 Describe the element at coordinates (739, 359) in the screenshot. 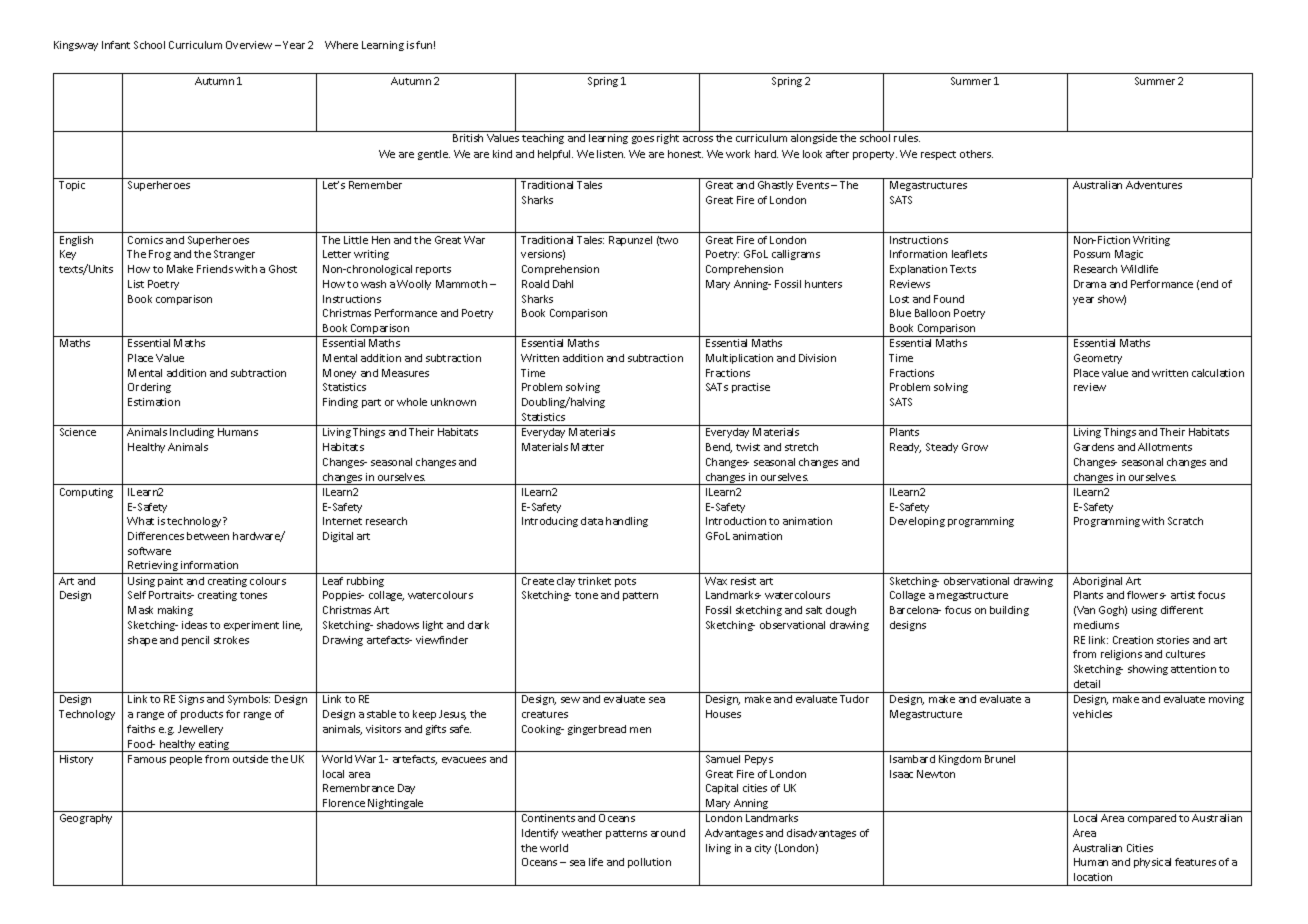

I see `Multiplication` at that location.
